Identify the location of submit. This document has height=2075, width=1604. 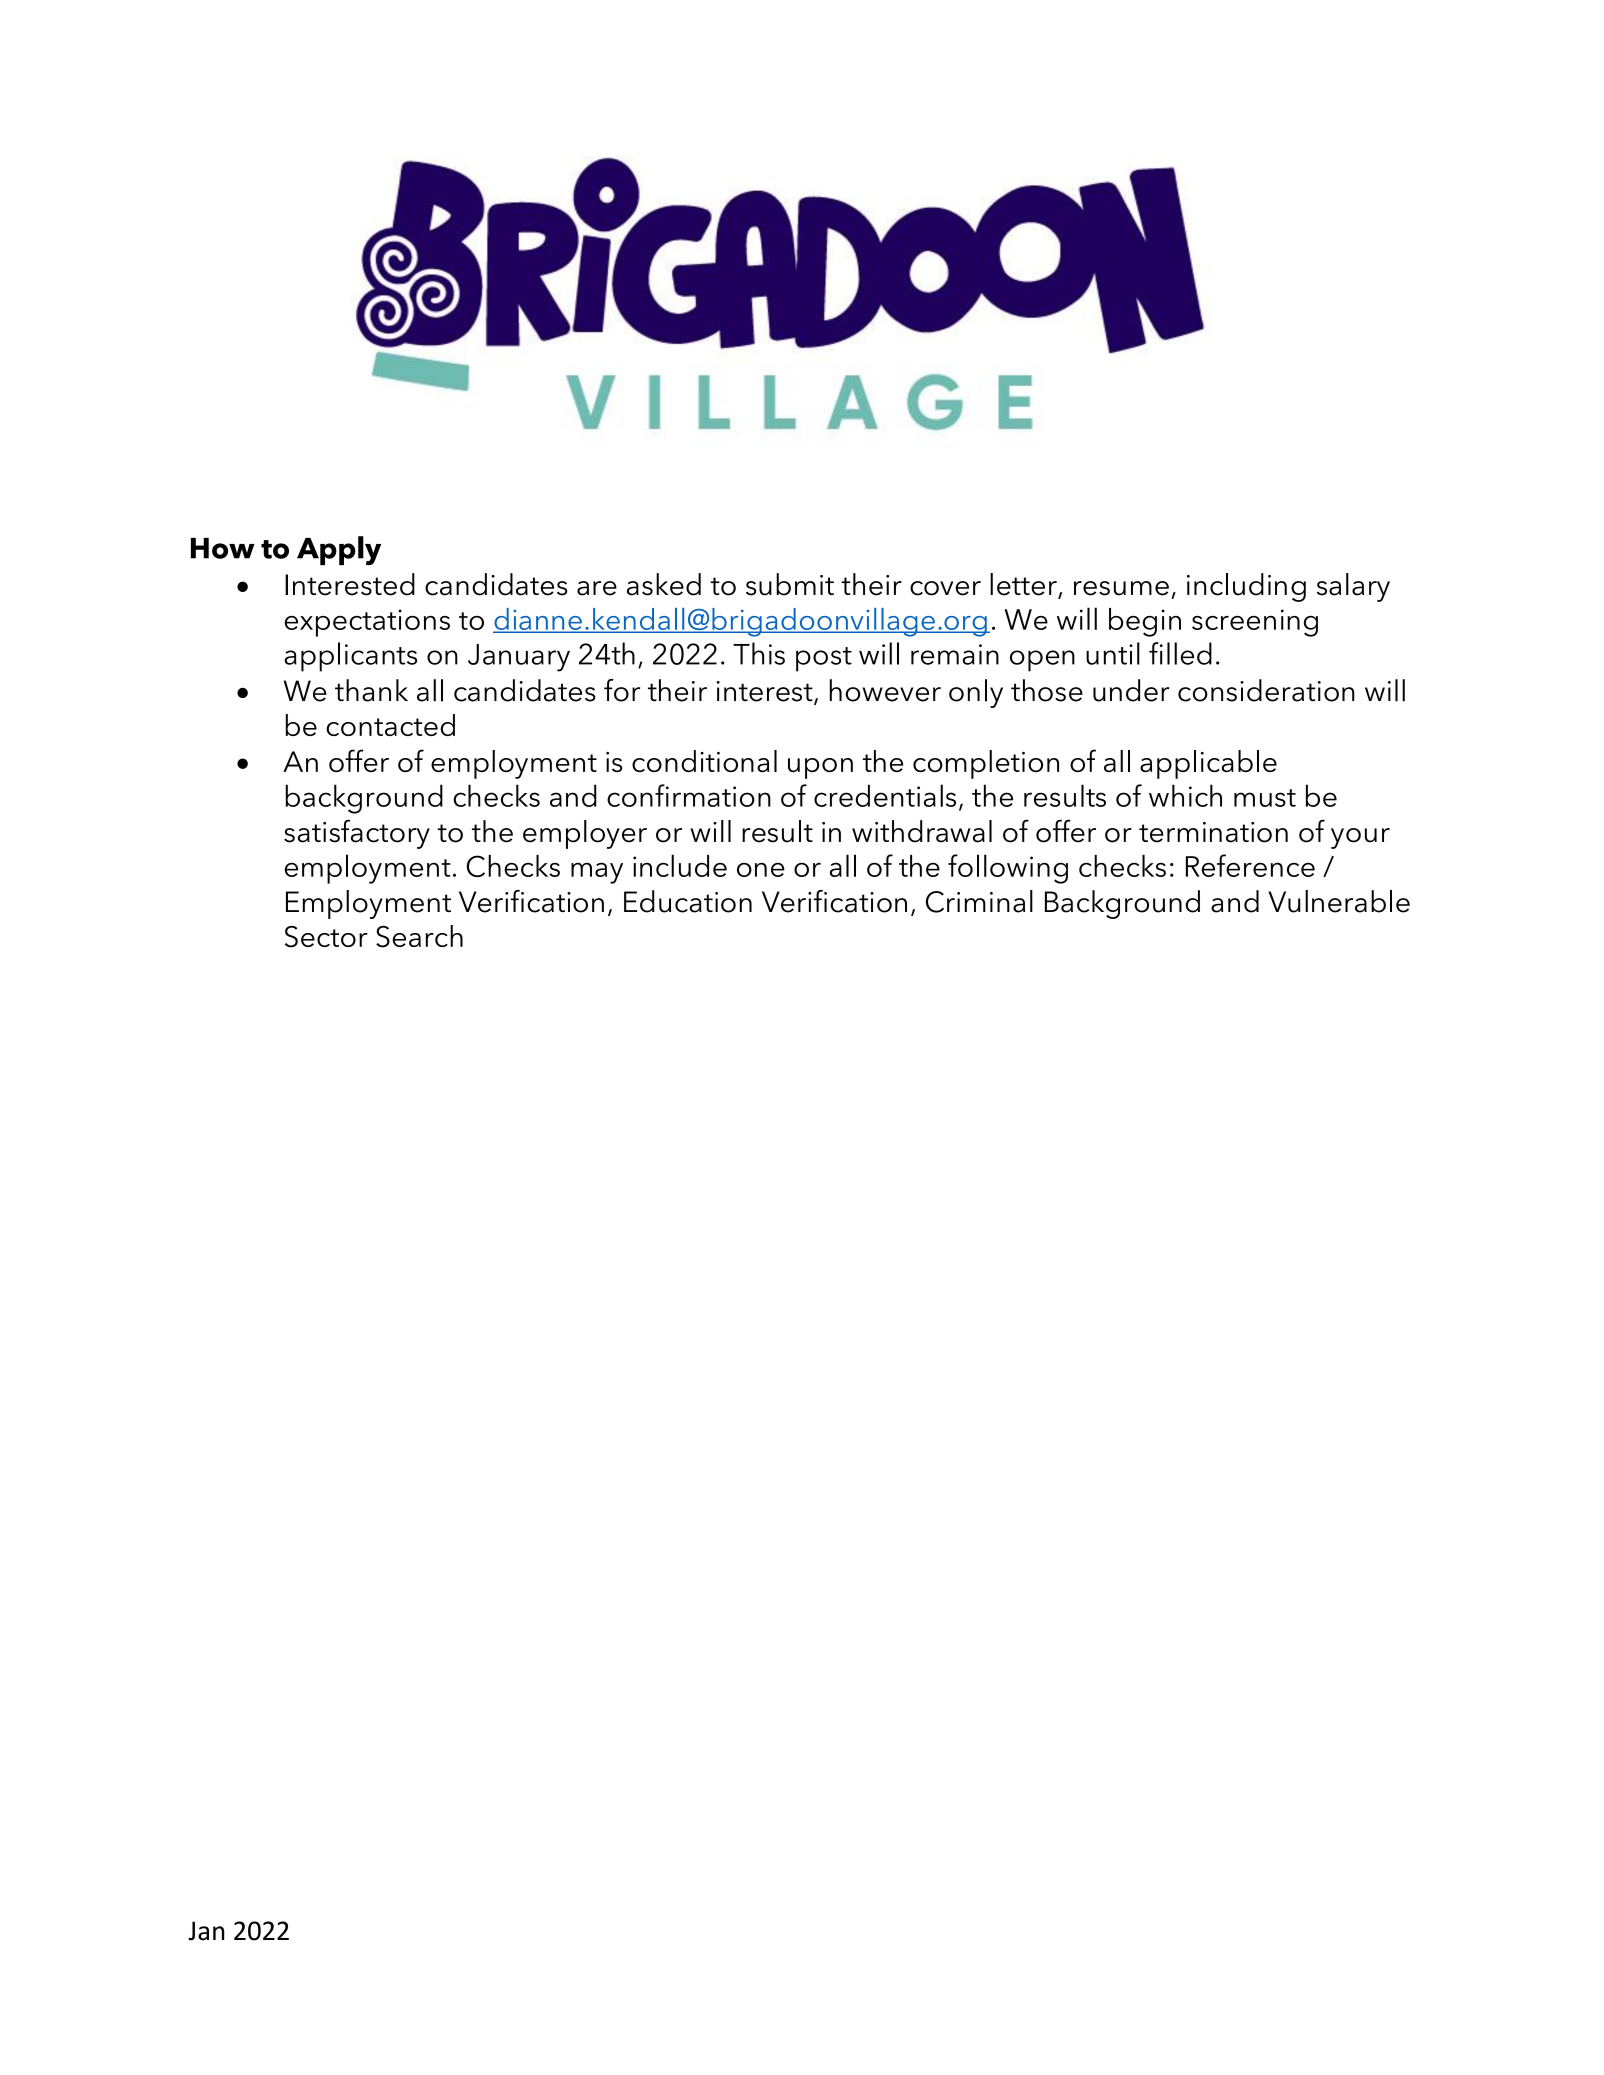
(790, 584).
